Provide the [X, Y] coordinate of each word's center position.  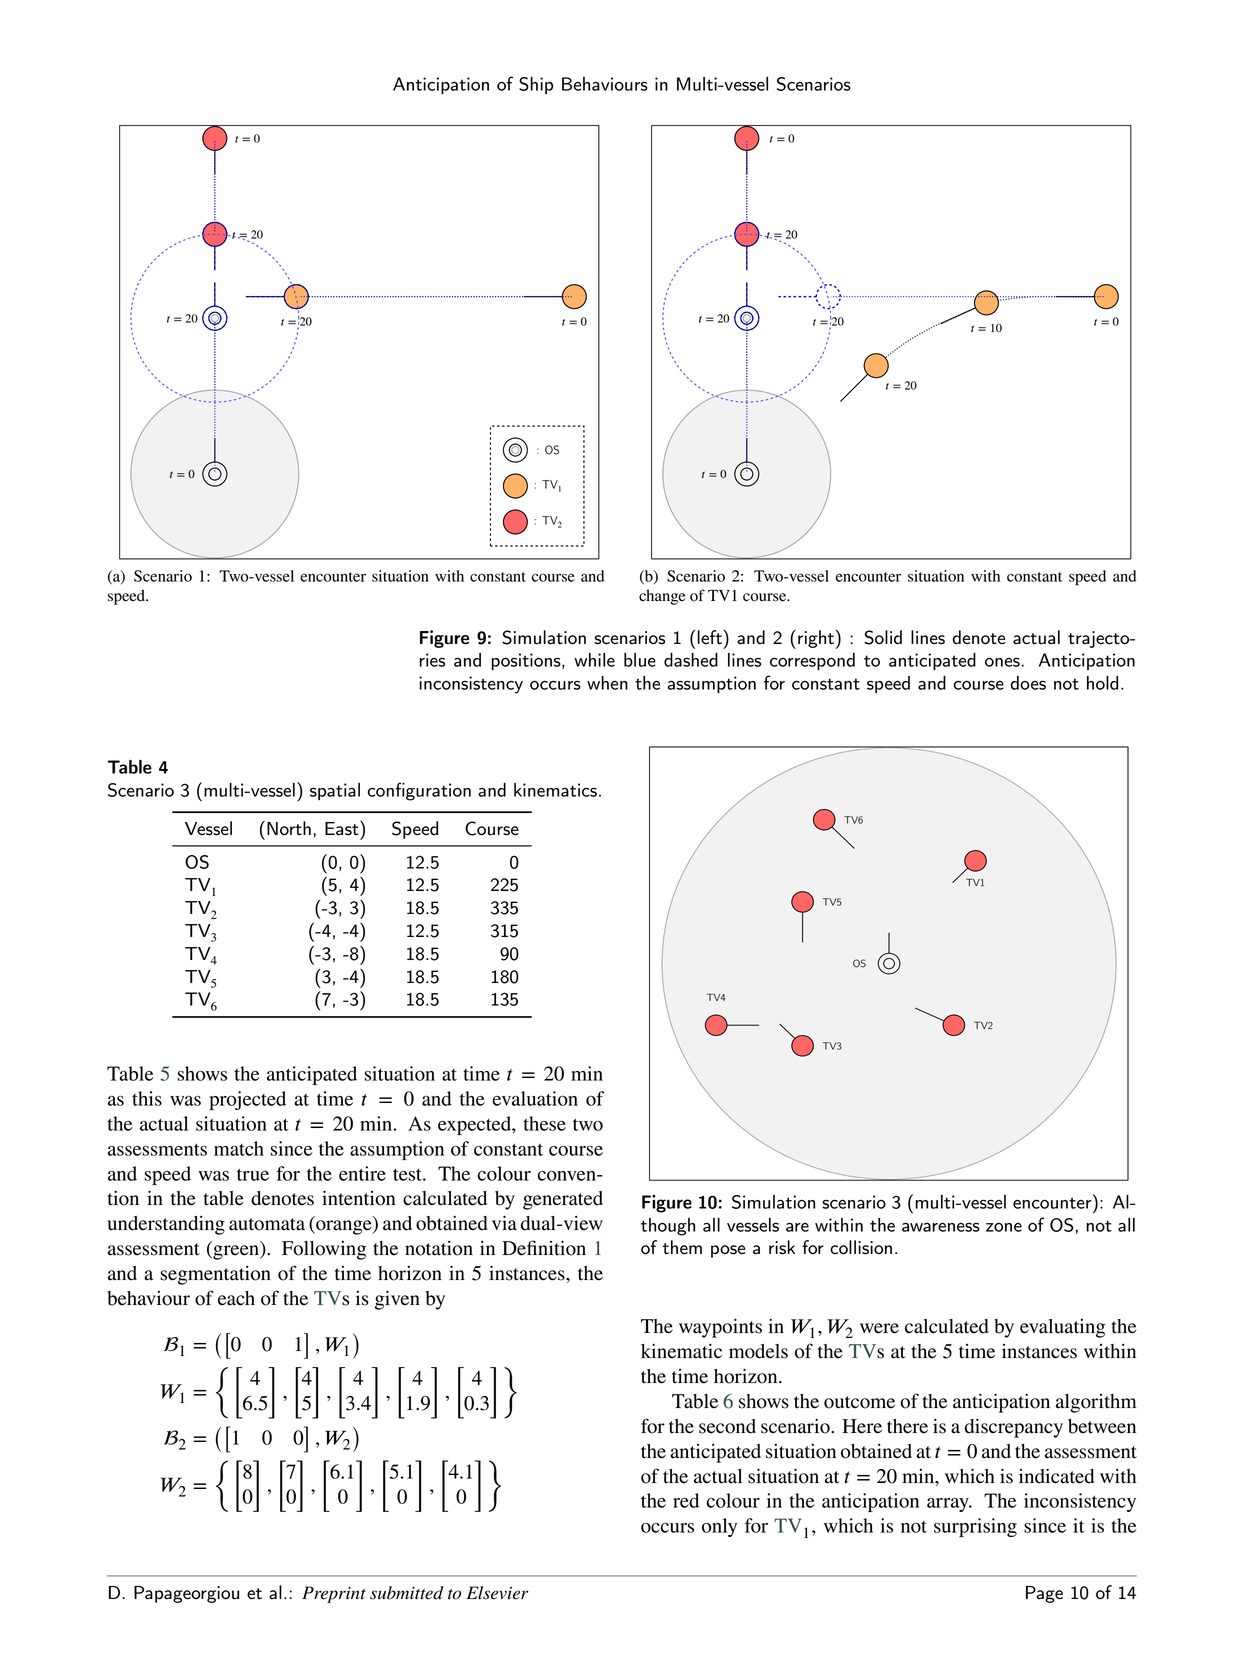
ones [1003, 662]
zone [1004, 1227]
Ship [536, 85]
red [686, 1500]
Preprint [334, 1594]
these [544, 1123]
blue [640, 660]
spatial [335, 791]
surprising [975, 1527]
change [662, 597]
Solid [883, 637]
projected [247, 1100]
